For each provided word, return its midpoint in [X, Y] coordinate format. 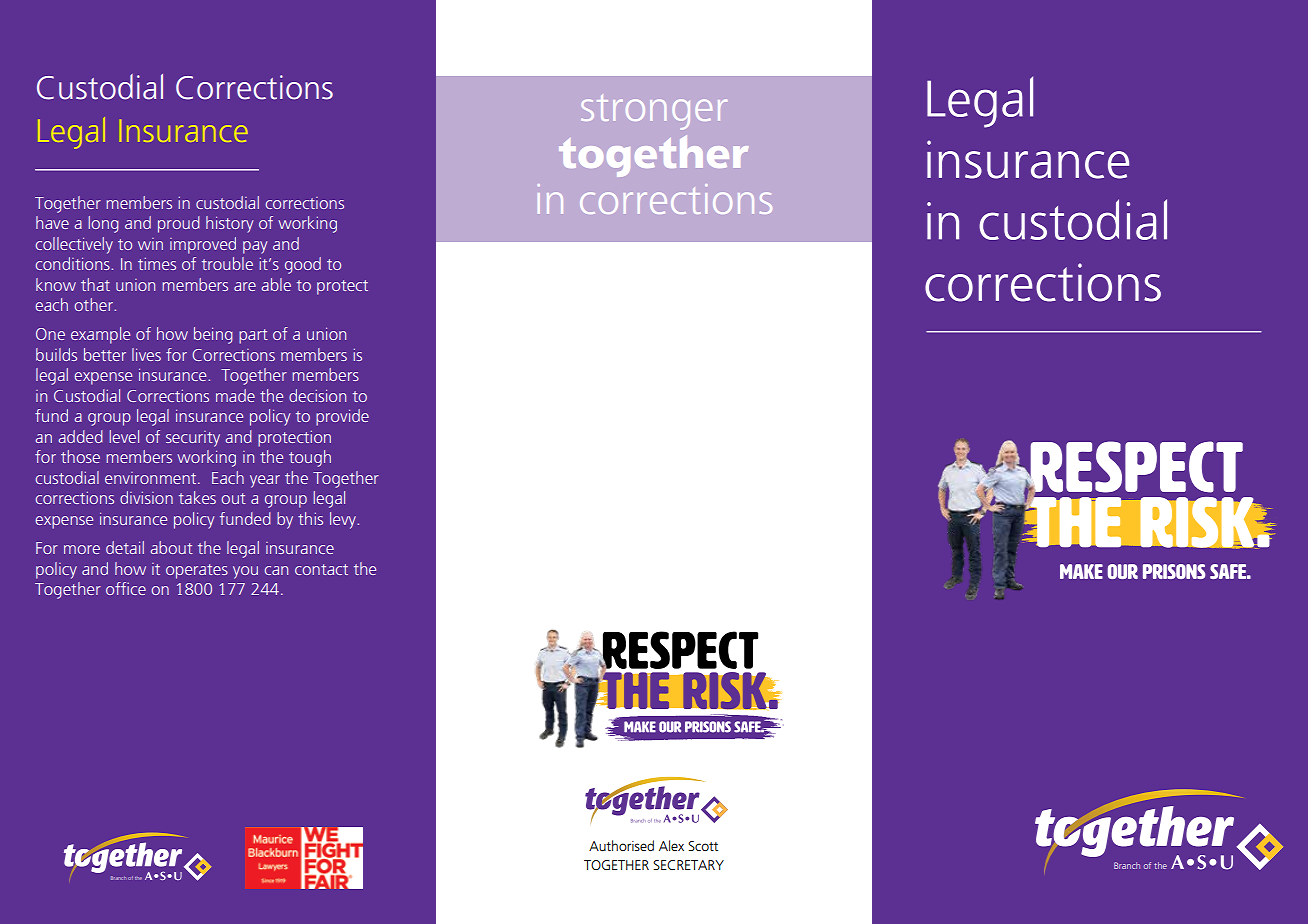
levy [344, 520]
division [146, 497]
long [103, 224]
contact [321, 569]
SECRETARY [688, 865]
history [229, 224]
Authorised [621, 845]
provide [342, 417]
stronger [654, 112]
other [95, 304]
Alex [671, 845]
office [126, 588]
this [310, 518]
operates [197, 571]
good [303, 265]
